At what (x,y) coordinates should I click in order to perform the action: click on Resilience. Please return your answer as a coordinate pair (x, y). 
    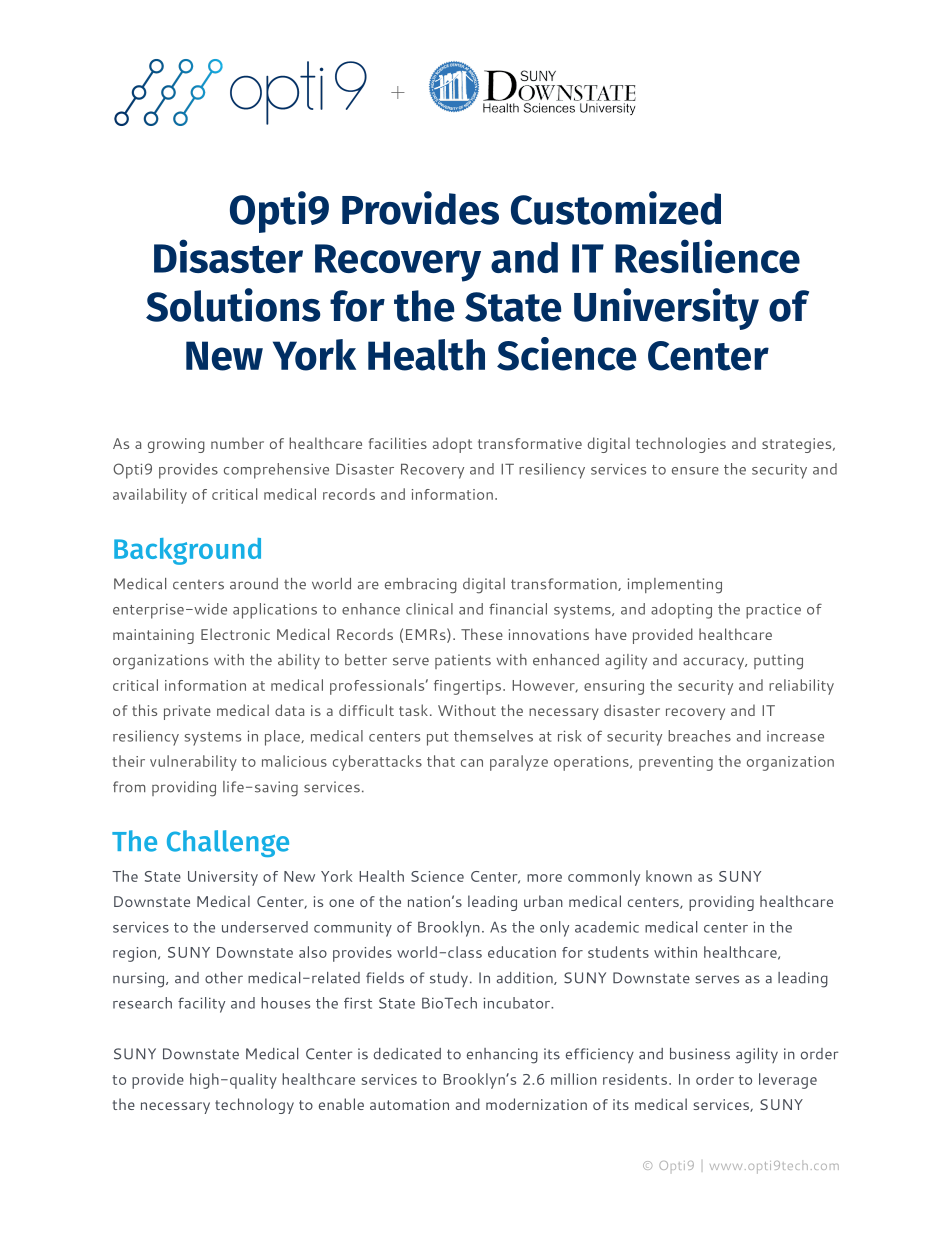
    Looking at the image, I should click on (707, 256).
